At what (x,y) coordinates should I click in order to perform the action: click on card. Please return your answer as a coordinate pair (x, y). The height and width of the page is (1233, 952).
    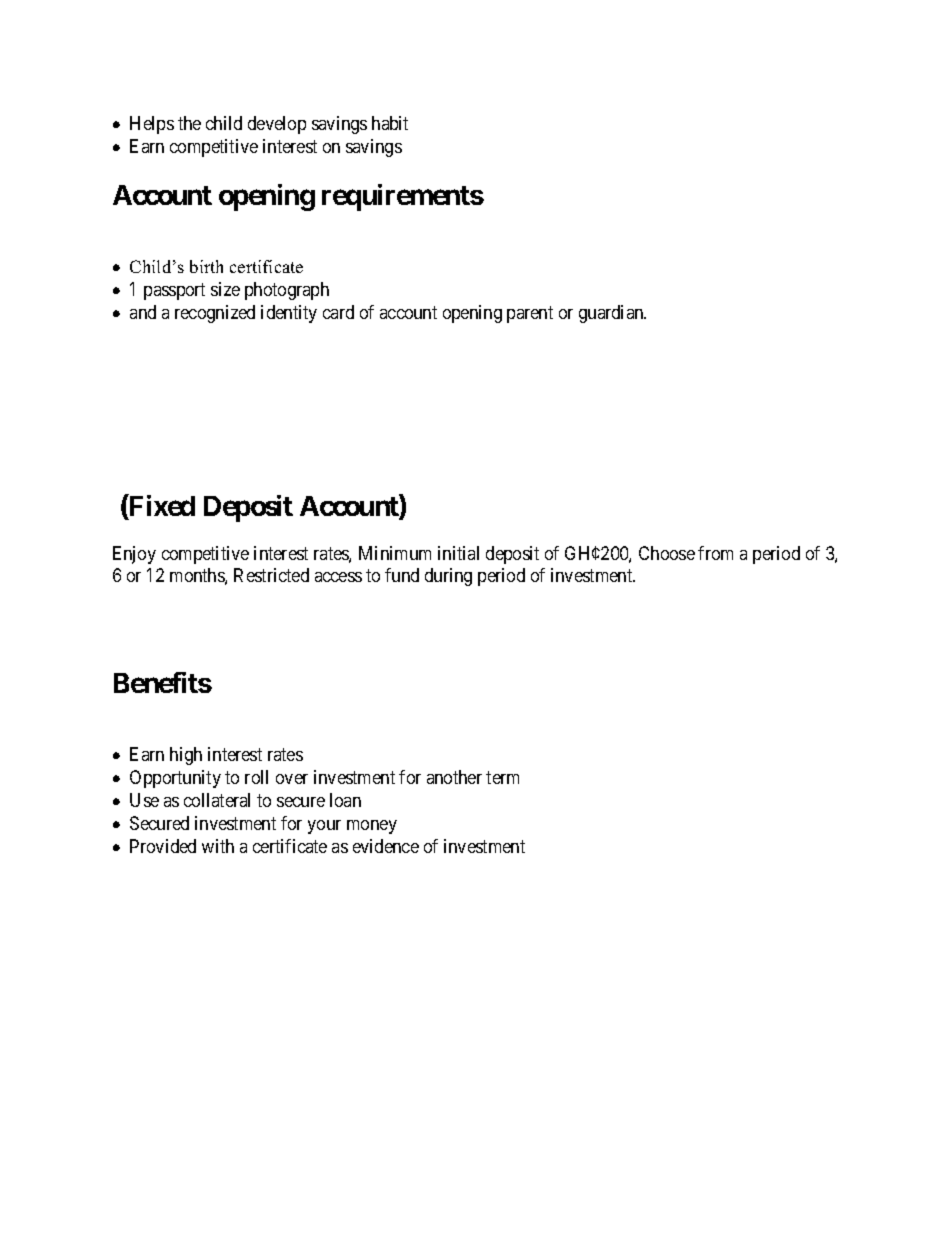
    Looking at the image, I should click on (338, 312).
